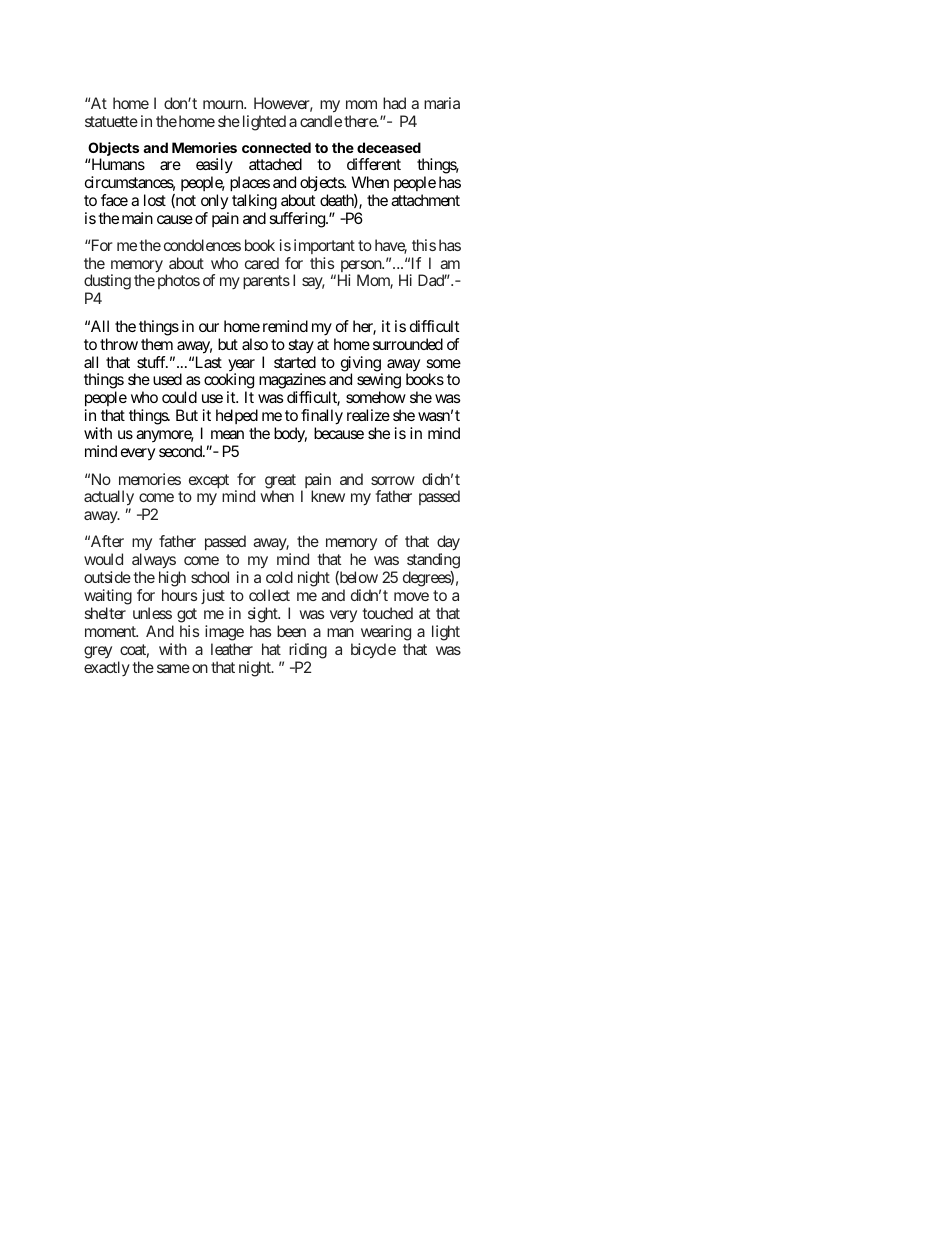 The width and height of the screenshot is (952, 1233). What do you see at coordinates (280, 482) in the screenshot?
I see `great` at bounding box center [280, 482].
